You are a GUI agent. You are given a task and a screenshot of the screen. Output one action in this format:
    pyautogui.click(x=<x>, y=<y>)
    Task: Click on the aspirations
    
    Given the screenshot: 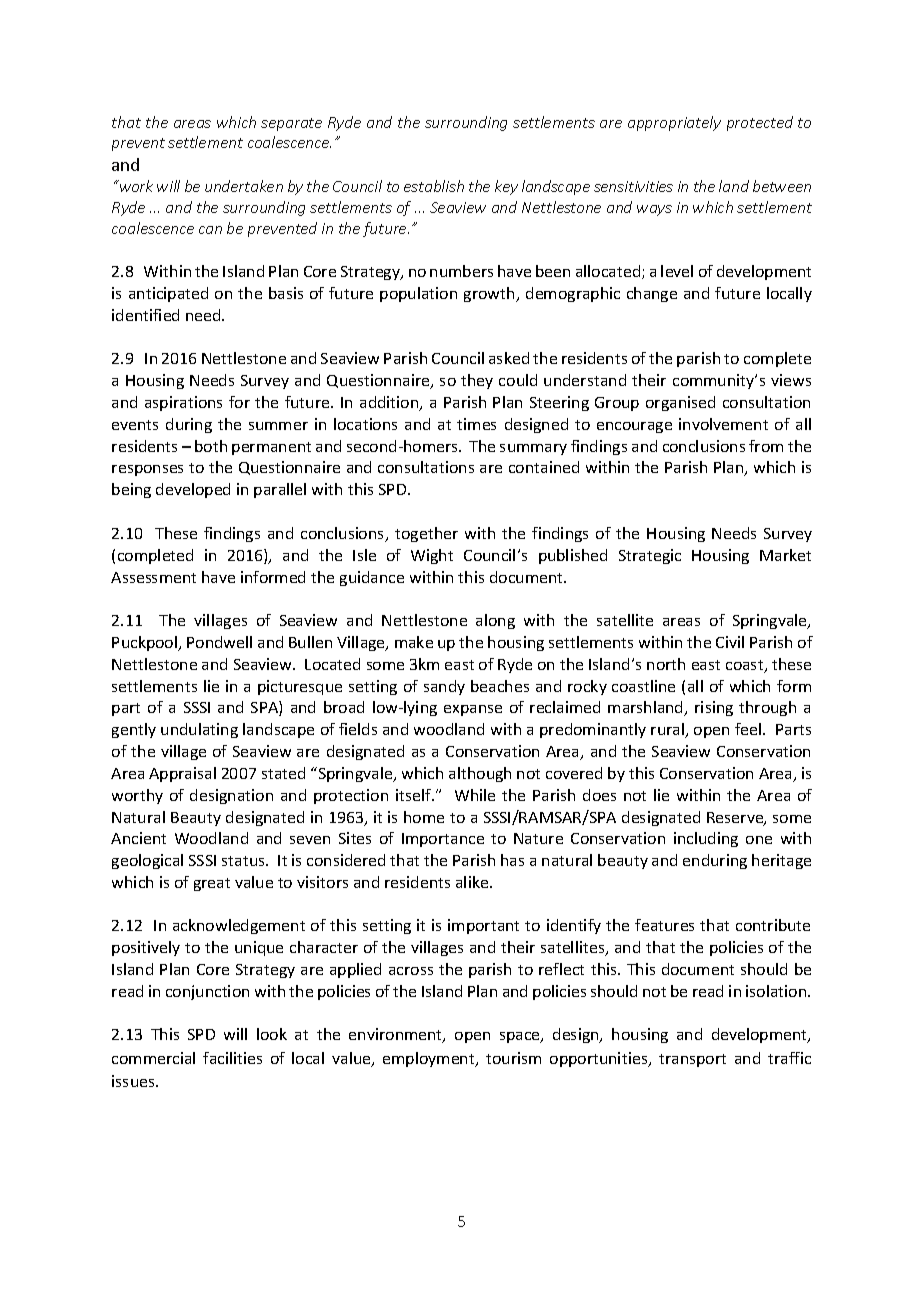 What is the action you would take?
    pyautogui.click(x=183, y=403)
